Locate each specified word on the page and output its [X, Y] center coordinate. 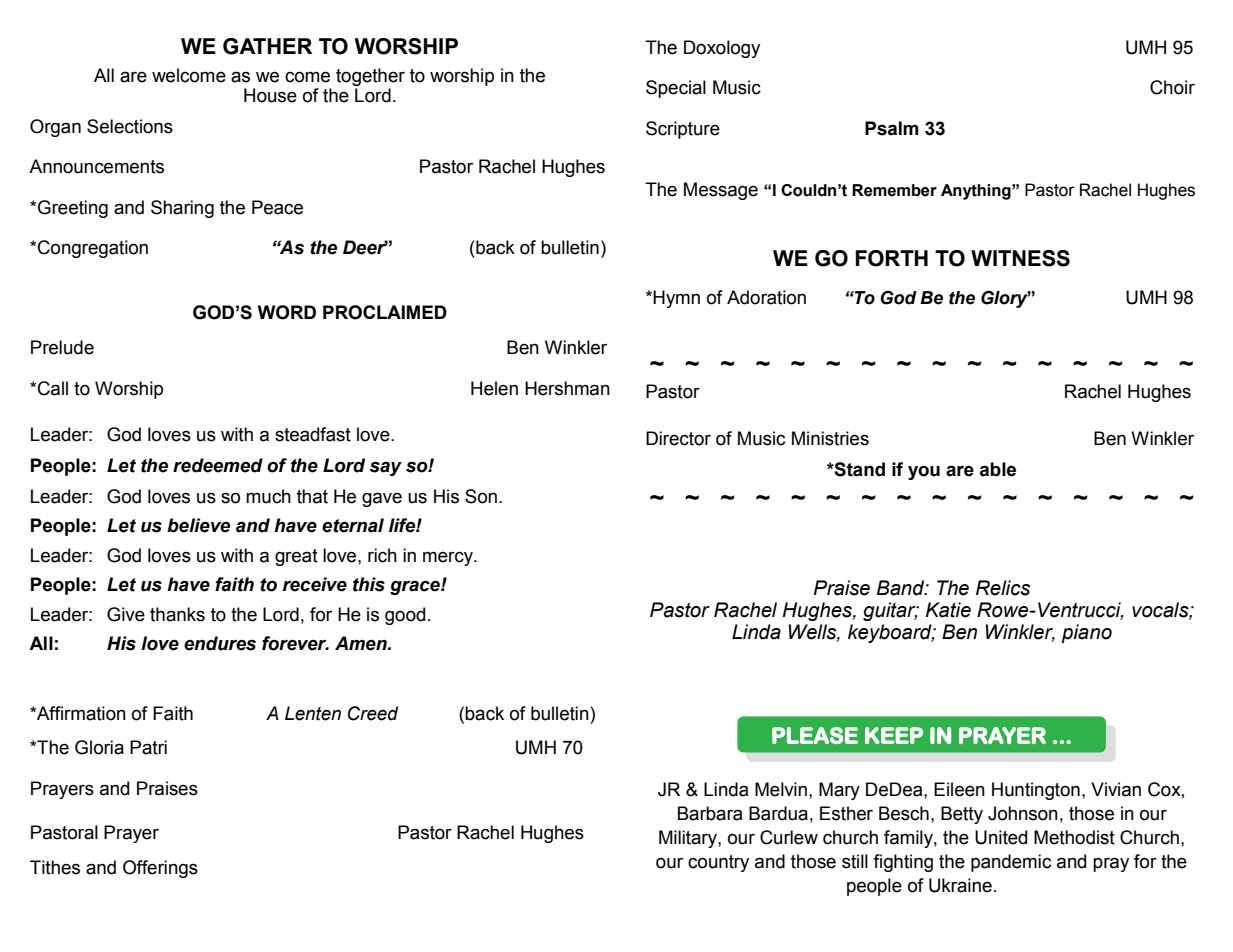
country [718, 863]
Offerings [160, 869]
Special [676, 89]
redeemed [218, 465]
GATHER [267, 46]
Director [678, 438]
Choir [1172, 87]
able [998, 469]
